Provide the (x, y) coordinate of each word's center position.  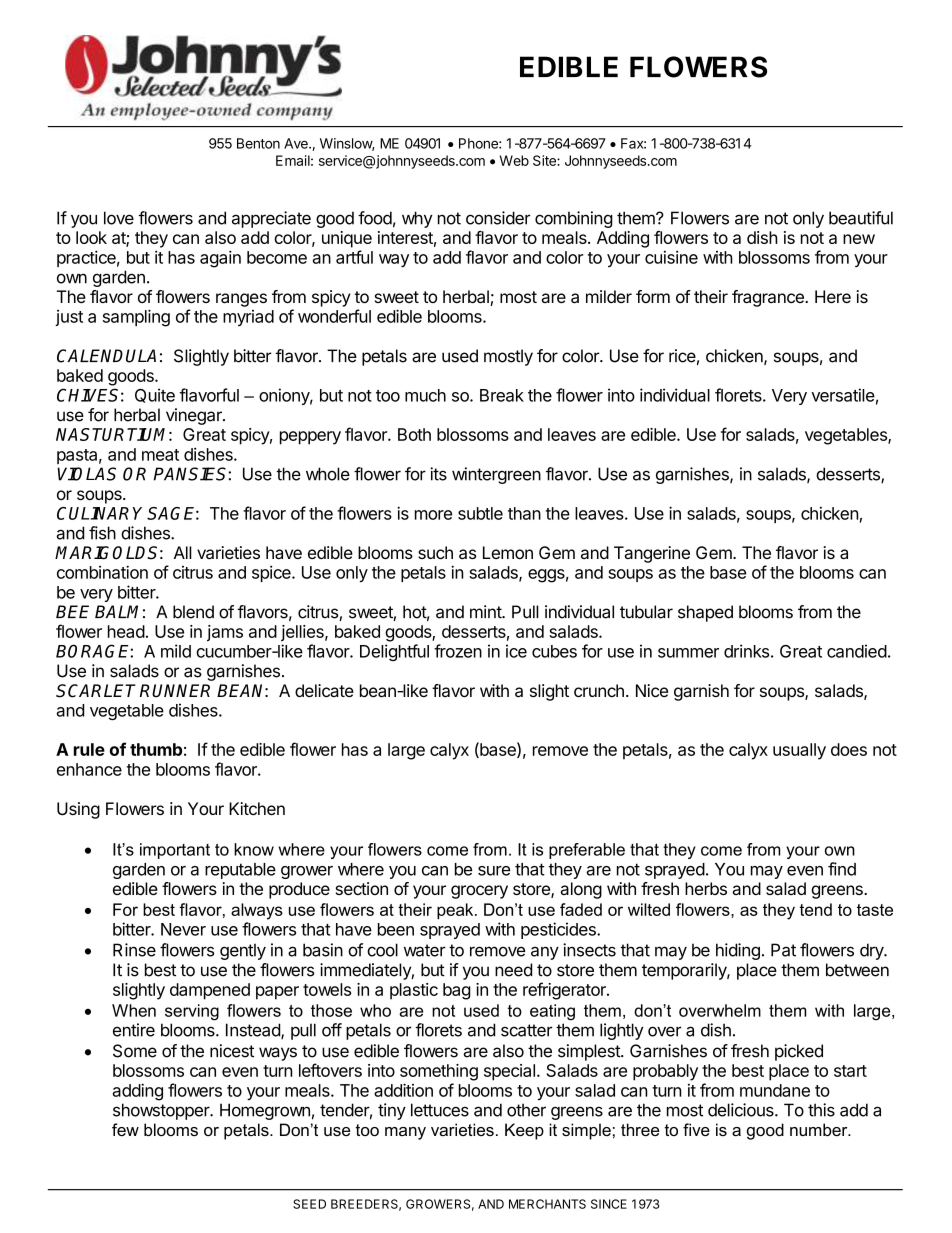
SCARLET (96, 691)
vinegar (195, 416)
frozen (458, 651)
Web (514, 160)
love (119, 218)
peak (456, 911)
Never (183, 929)
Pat (783, 950)
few (125, 1129)
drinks (746, 651)
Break (502, 395)
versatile (843, 395)
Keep (524, 1131)
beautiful (861, 218)
